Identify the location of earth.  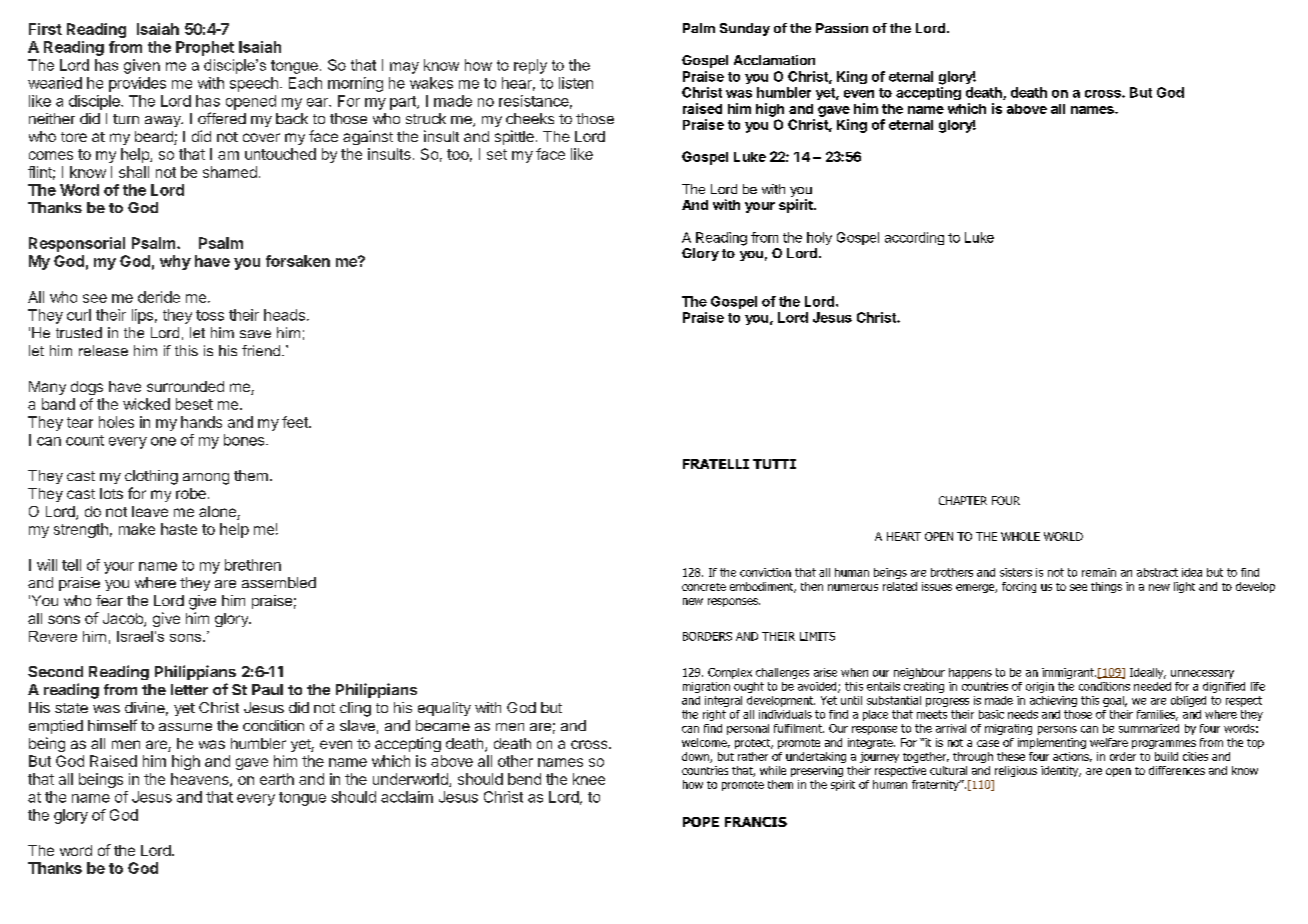
(277, 779).
